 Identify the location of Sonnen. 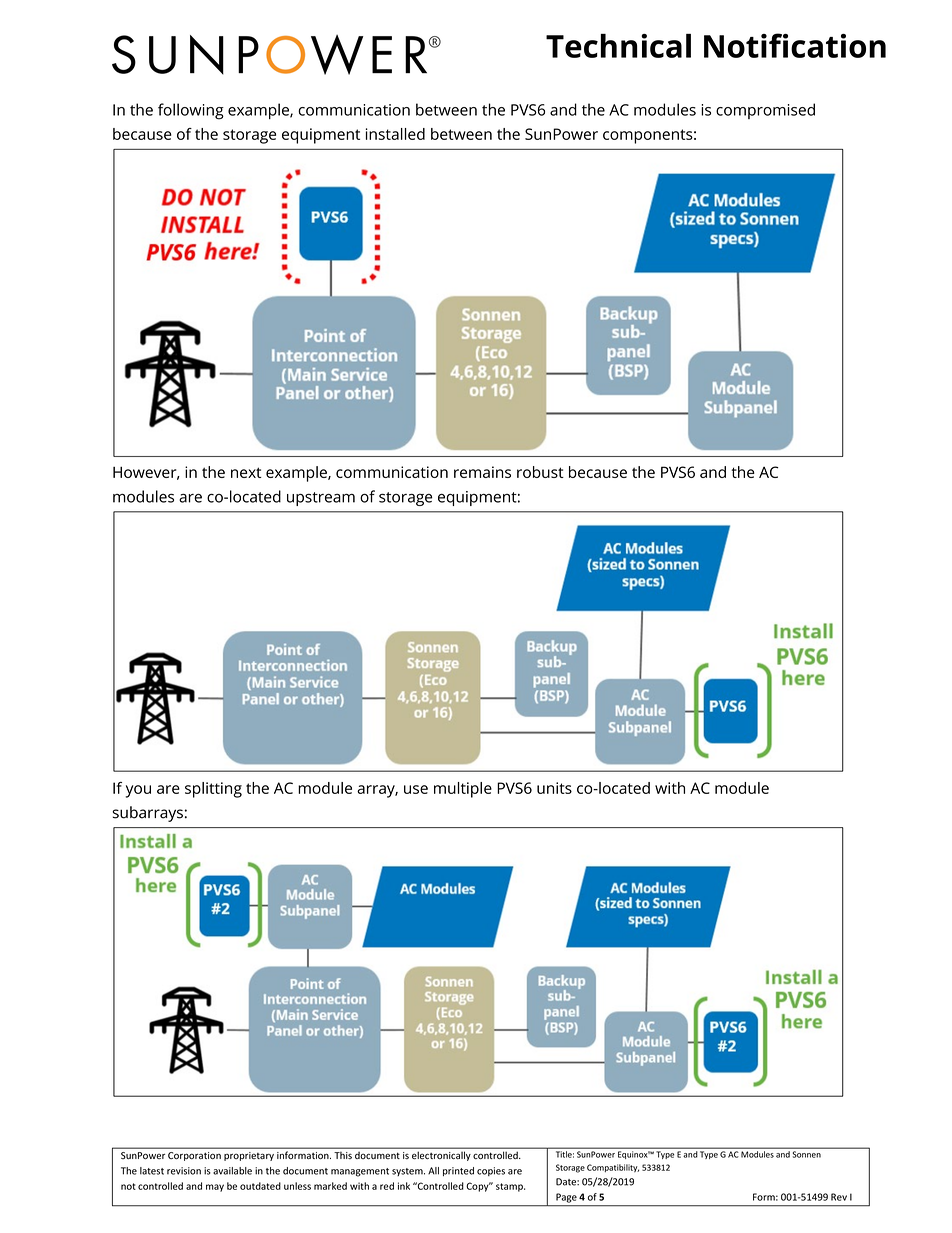
(807, 1154).
